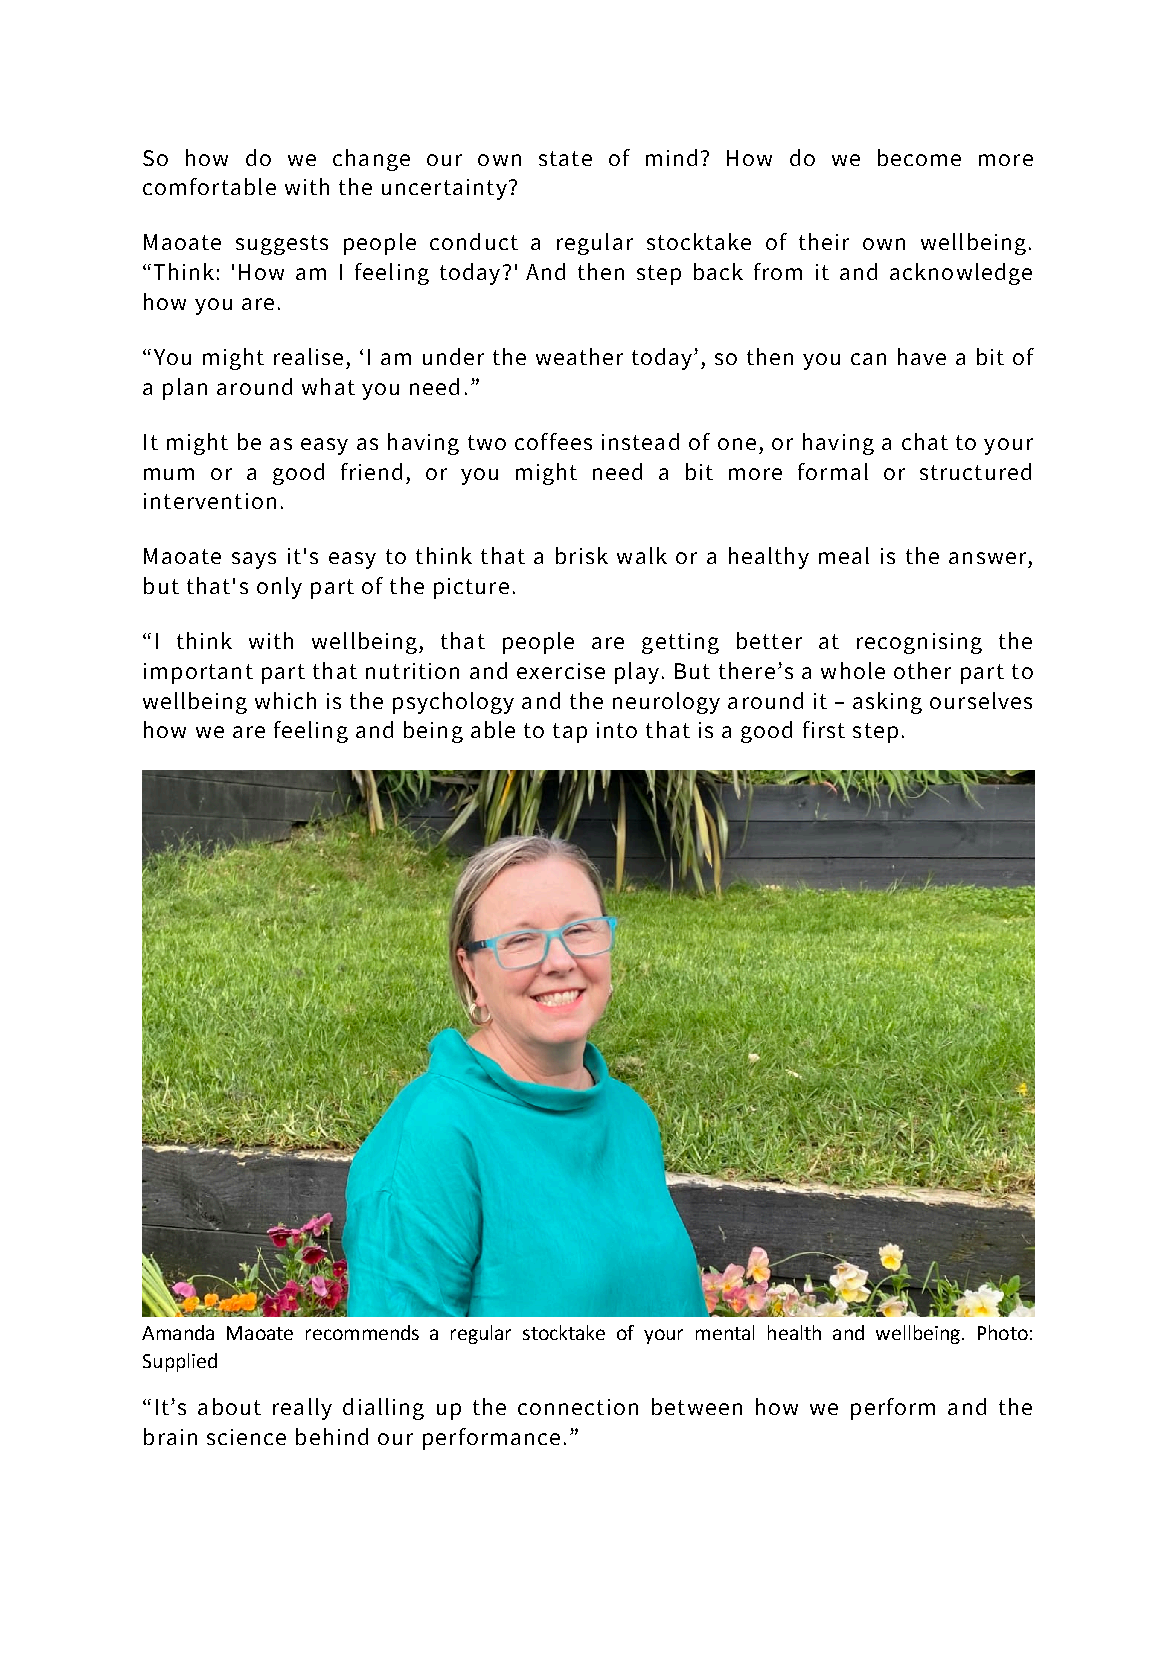 The height and width of the screenshot is (1664, 1176). What do you see at coordinates (565, 158) in the screenshot?
I see `state` at bounding box center [565, 158].
